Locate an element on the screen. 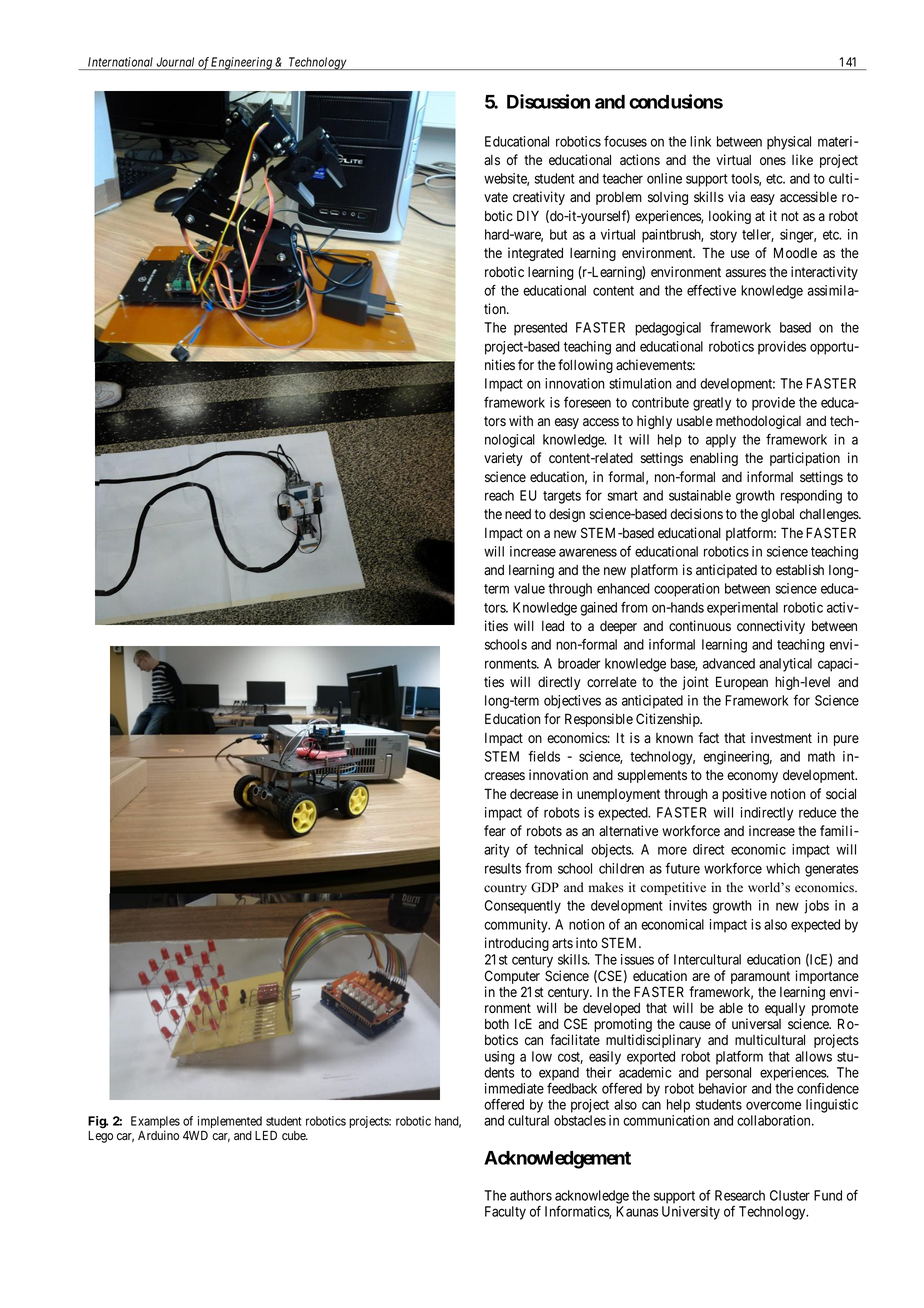 The image size is (924, 1308). physical is located at coordinates (789, 143).
